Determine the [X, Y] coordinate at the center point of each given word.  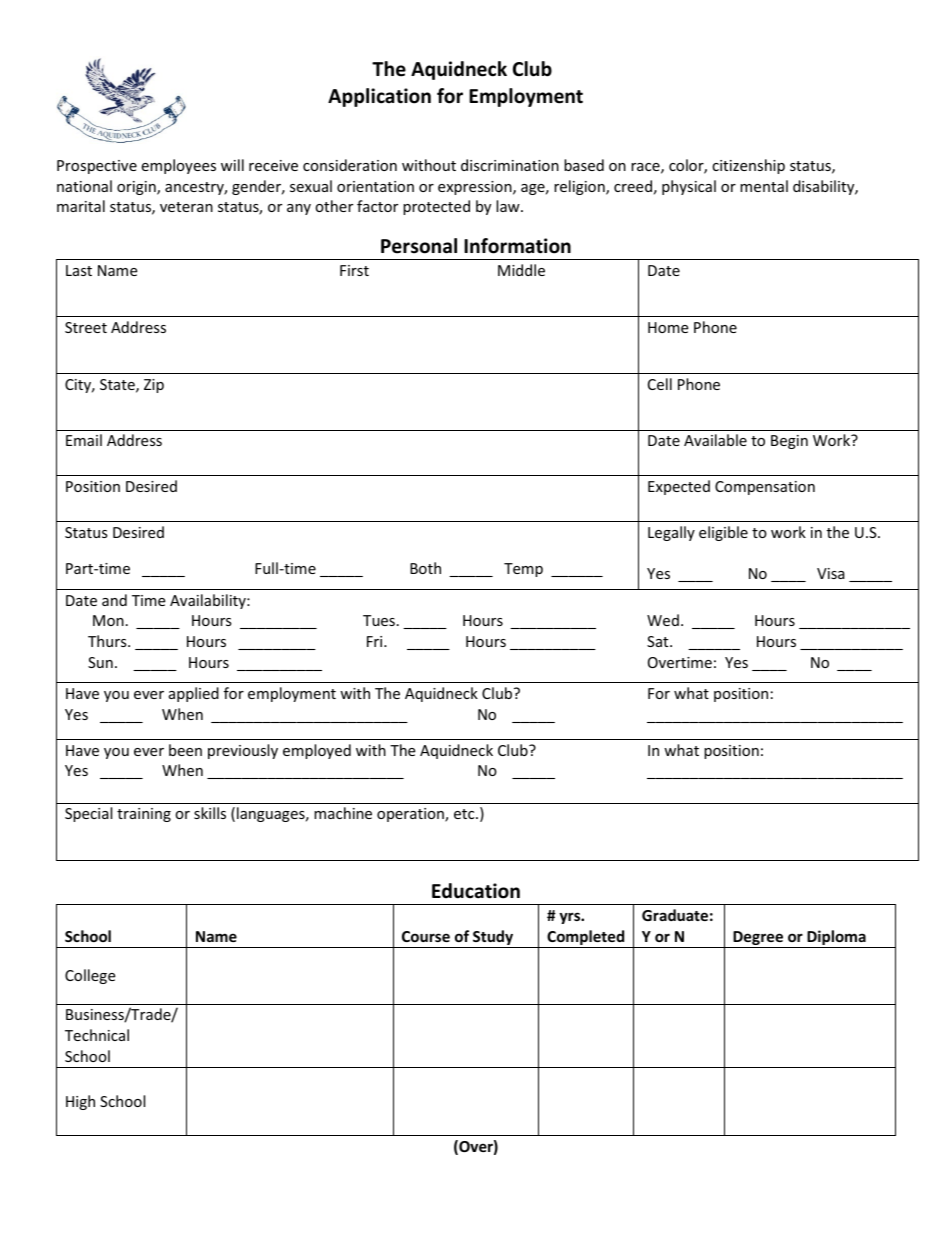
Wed [663, 620]
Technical [97, 1035]
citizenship [748, 166]
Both [425, 568]
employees [178, 166]
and [114, 600]
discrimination [510, 165]
